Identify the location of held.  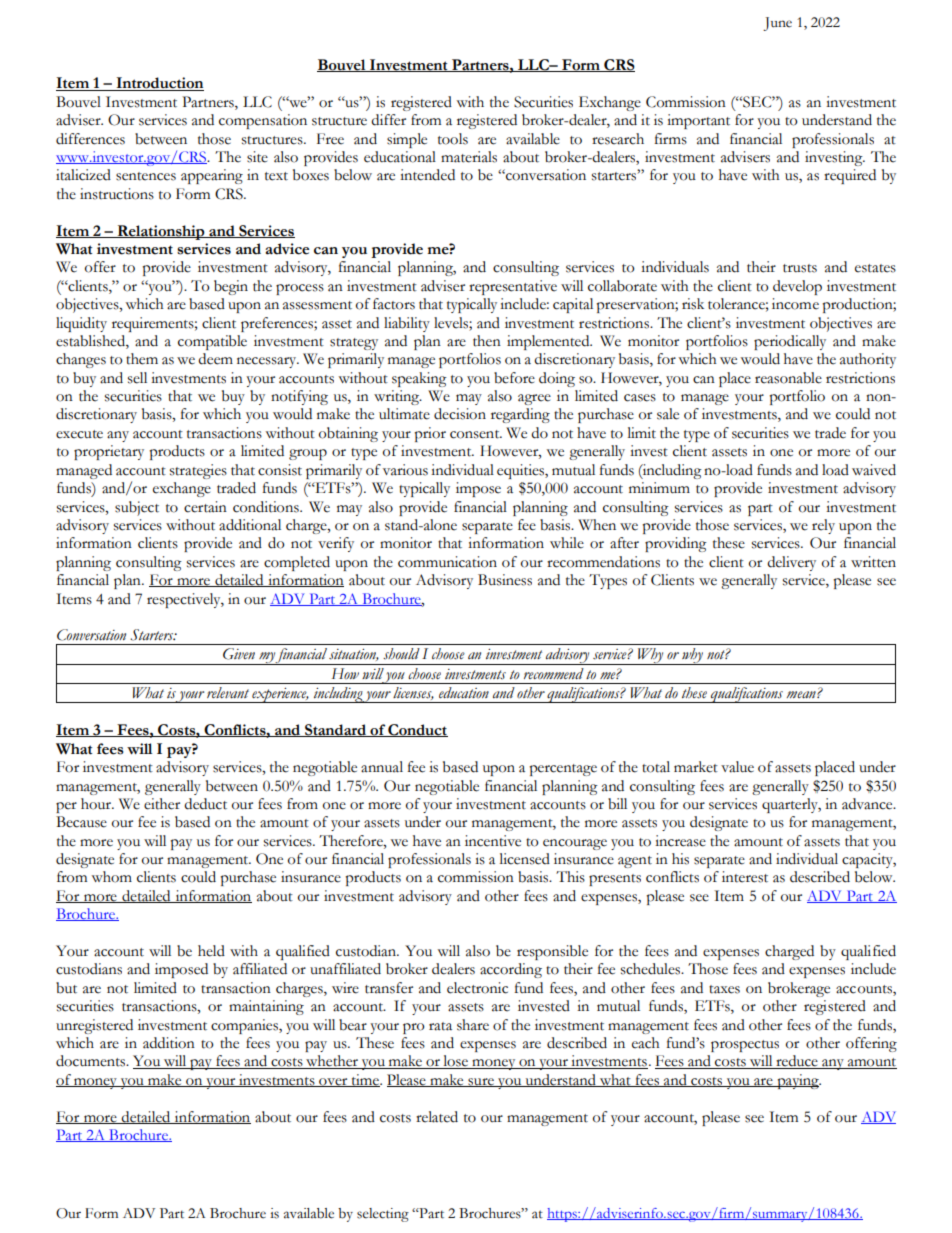
(211, 951).
